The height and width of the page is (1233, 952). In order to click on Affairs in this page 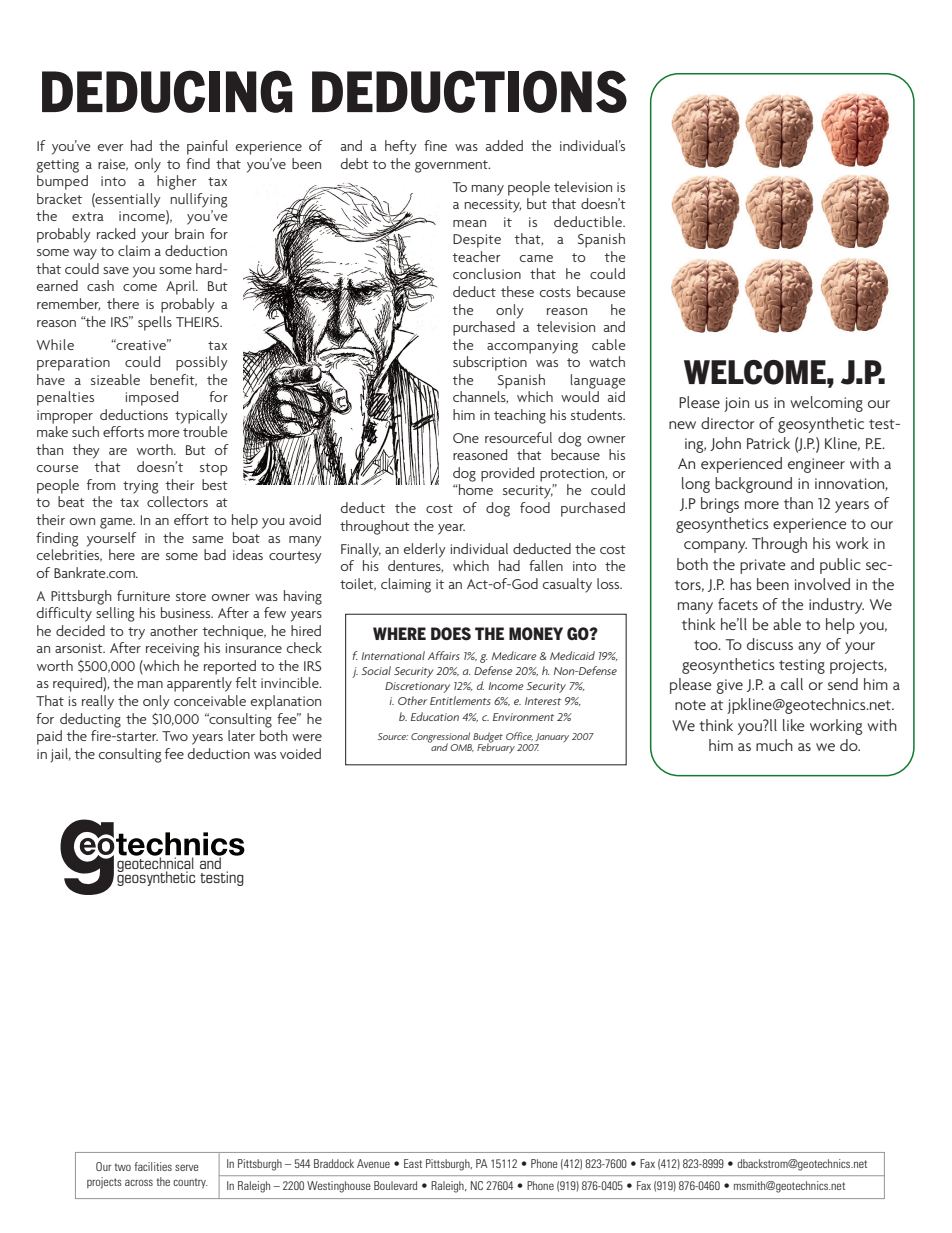, I will do `click(444, 655)`.
